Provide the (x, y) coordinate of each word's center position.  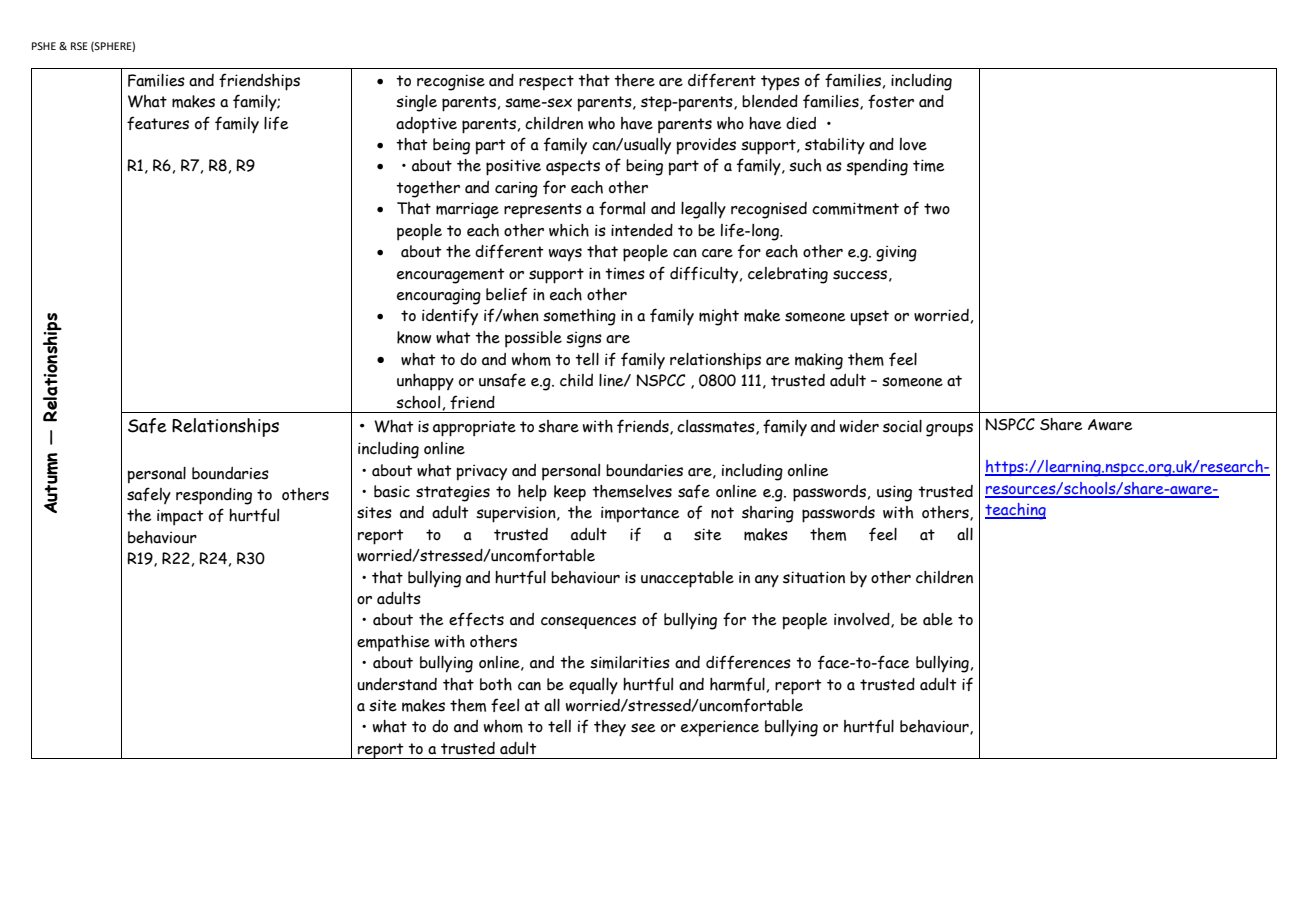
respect (546, 83)
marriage (467, 210)
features (158, 123)
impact (180, 517)
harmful (737, 684)
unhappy (425, 382)
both (496, 684)
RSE (79, 46)
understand (397, 684)
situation (814, 577)
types (780, 83)
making (819, 361)
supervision (517, 514)
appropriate (474, 428)
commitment (855, 208)
